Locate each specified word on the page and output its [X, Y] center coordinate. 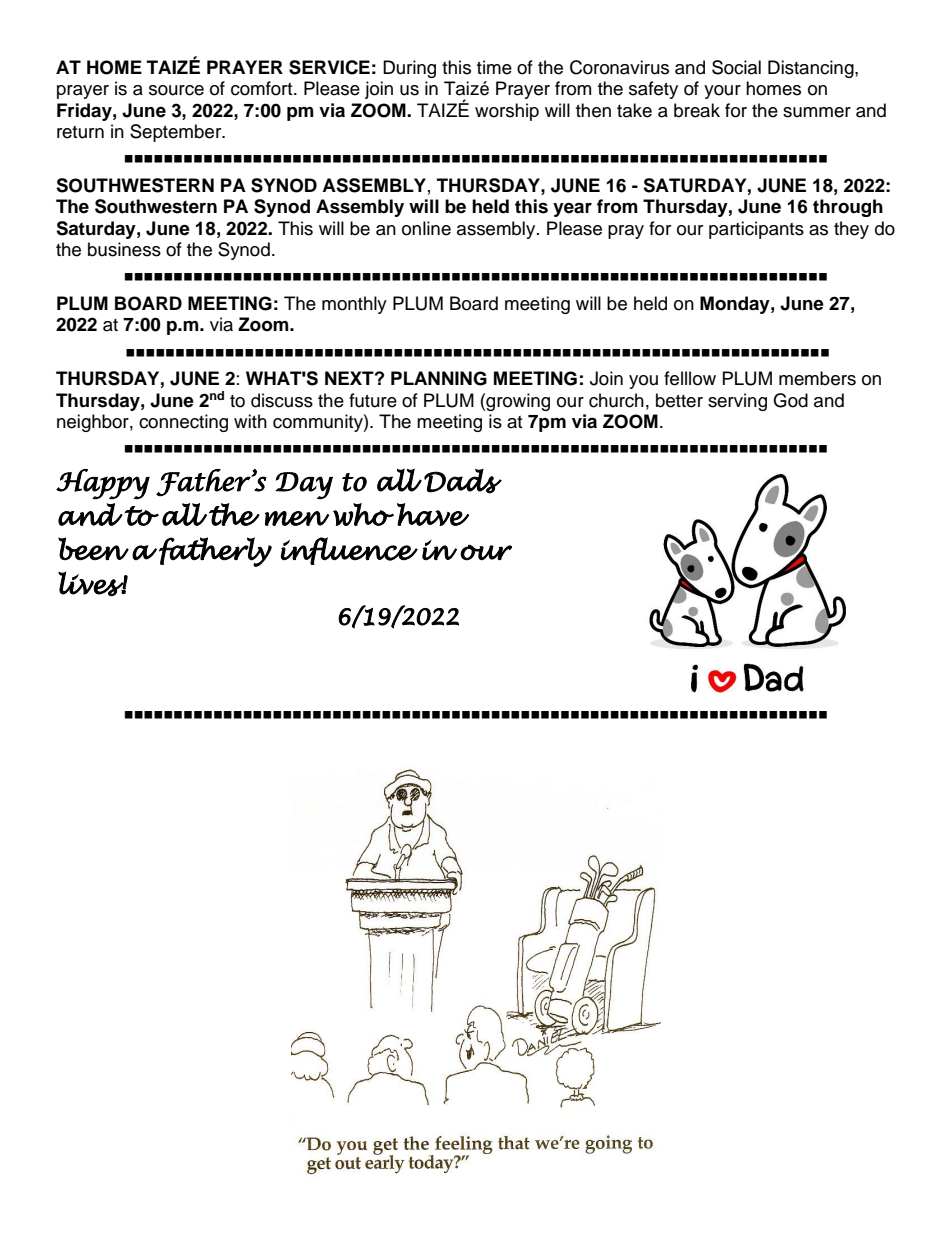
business [124, 249]
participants [756, 230]
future [373, 400]
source [176, 90]
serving [737, 402]
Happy [103, 484]
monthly [354, 305]
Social [736, 67]
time [494, 67]
